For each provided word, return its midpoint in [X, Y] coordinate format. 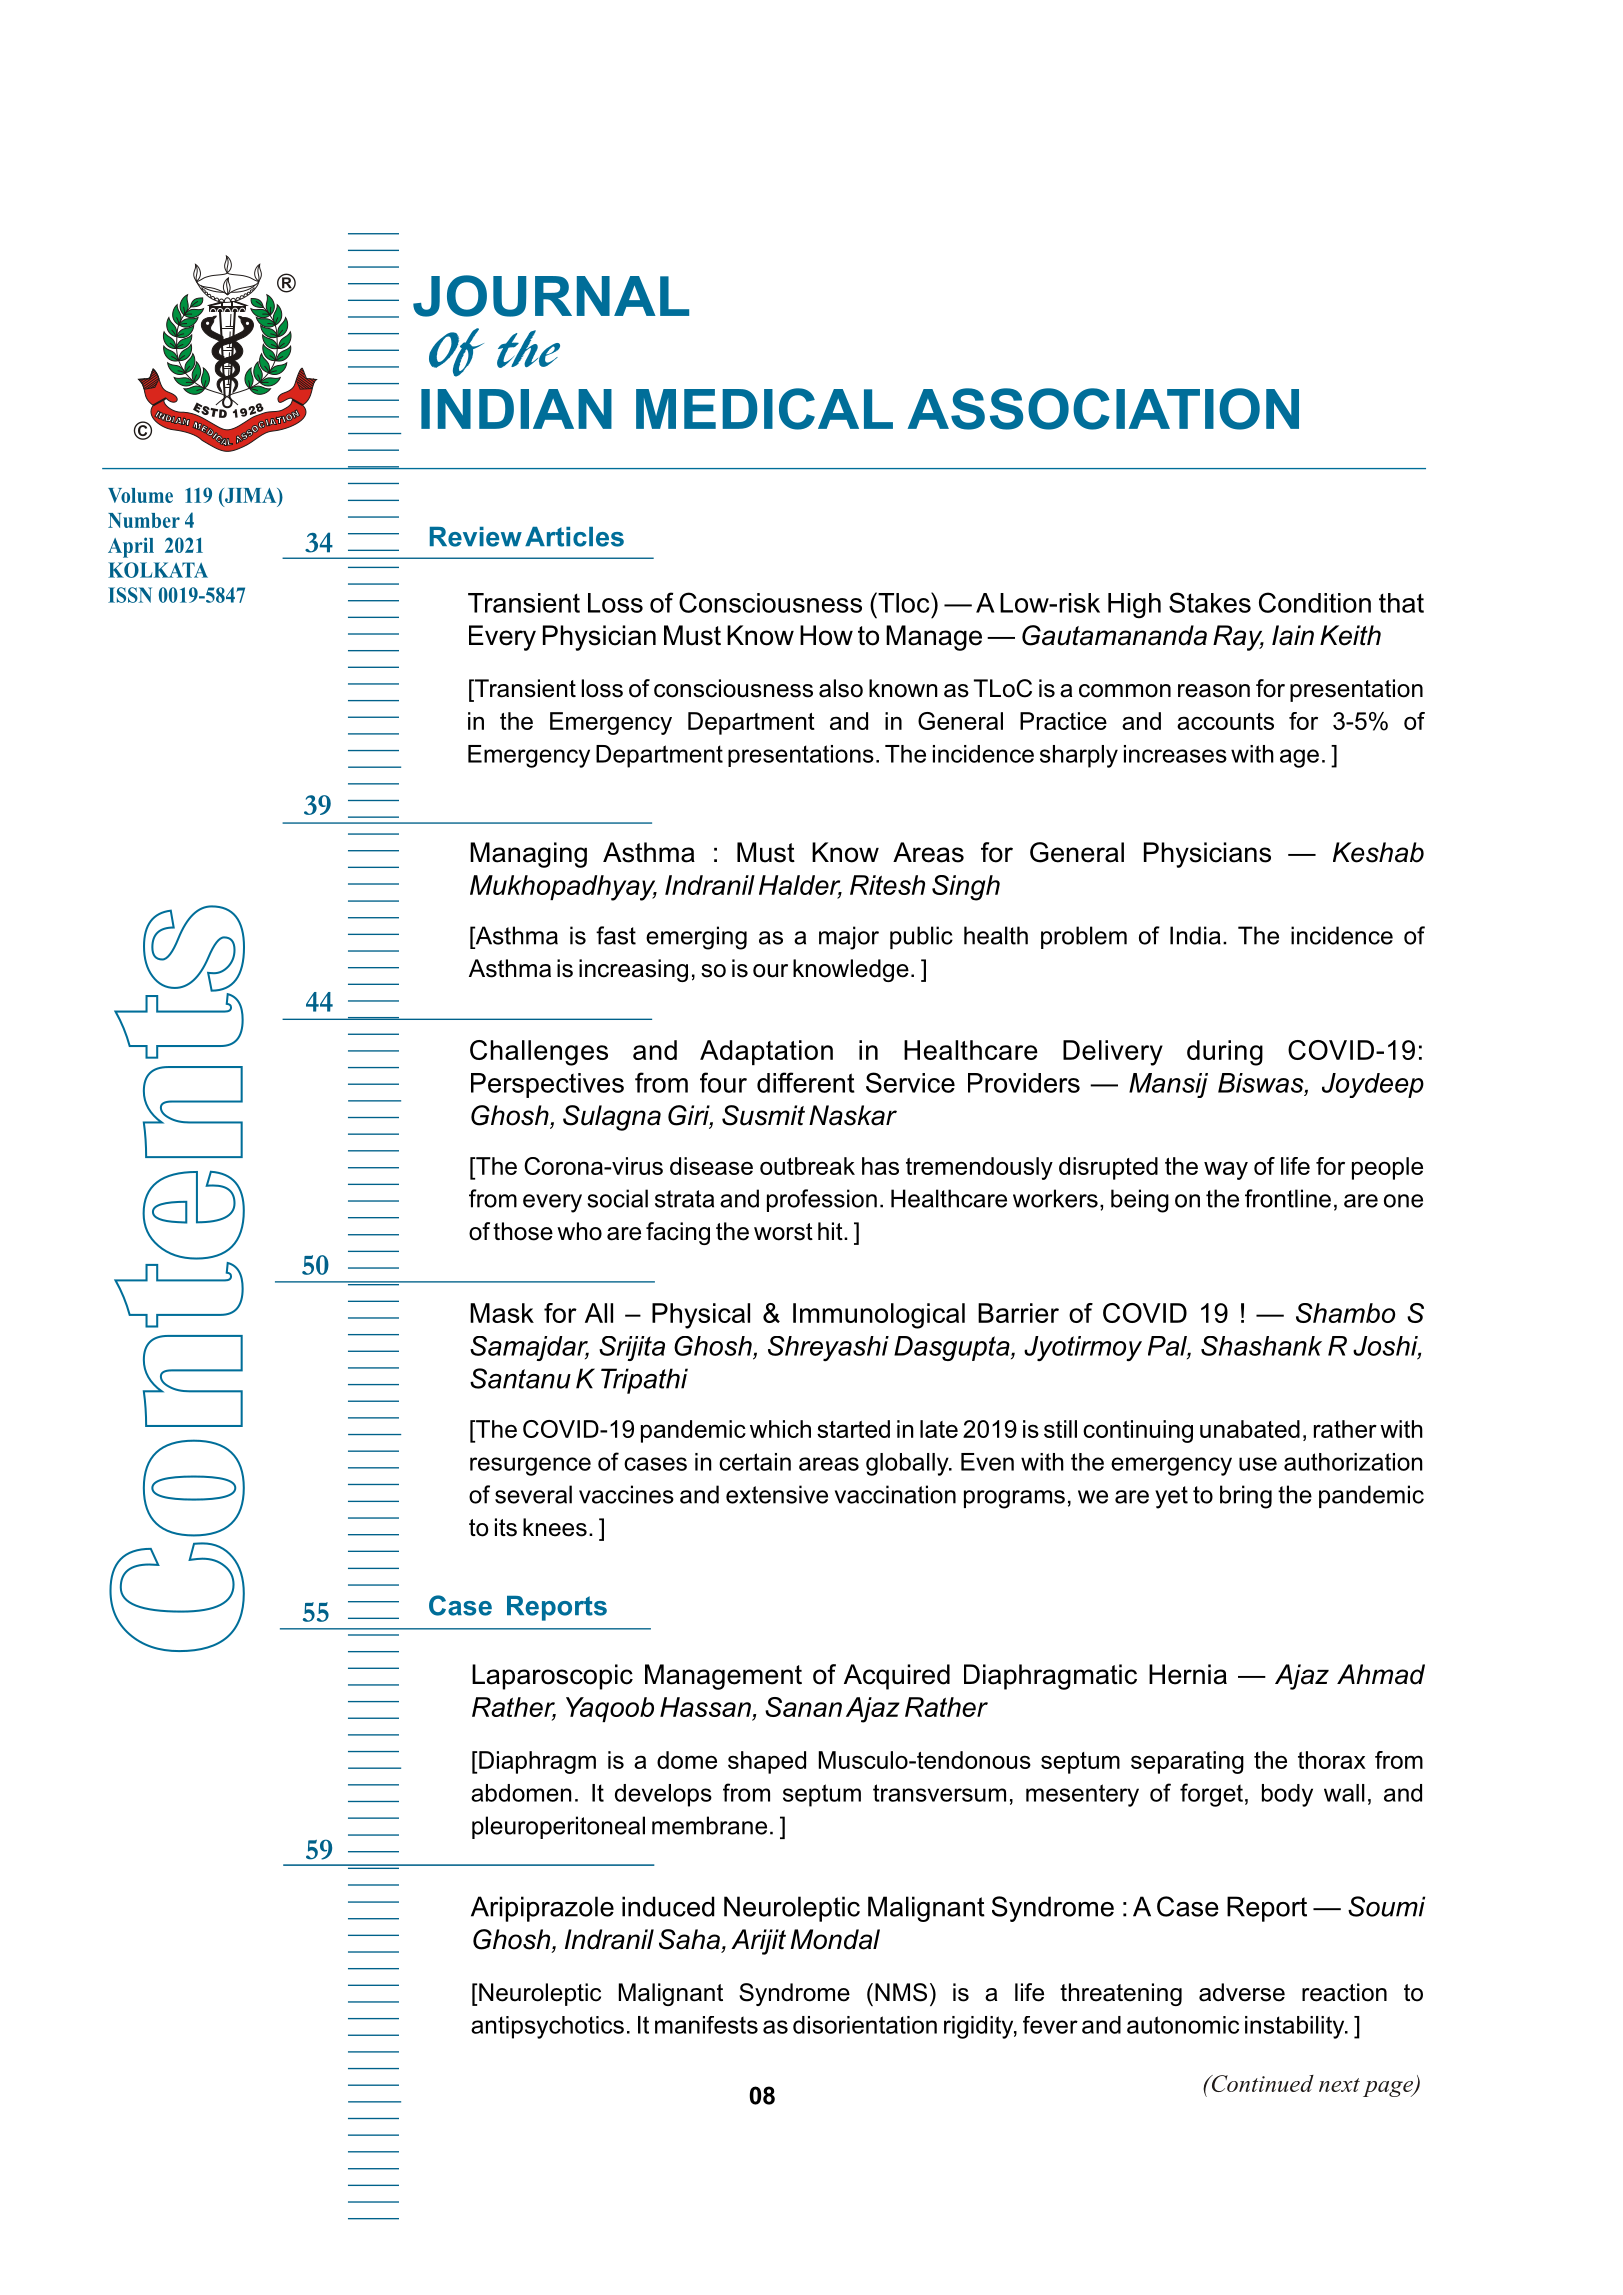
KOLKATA [158, 570]
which [780, 1429]
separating [1187, 1762]
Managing [528, 855]
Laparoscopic [552, 1677]
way [1226, 1170]
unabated [1250, 1429]
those [523, 1231]
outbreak [807, 1166]
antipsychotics [547, 2027]
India [1195, 935]
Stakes [1210, 602]
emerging [696, 938]
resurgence [530, 1466]
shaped [767, 1762]
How [826, 635]
